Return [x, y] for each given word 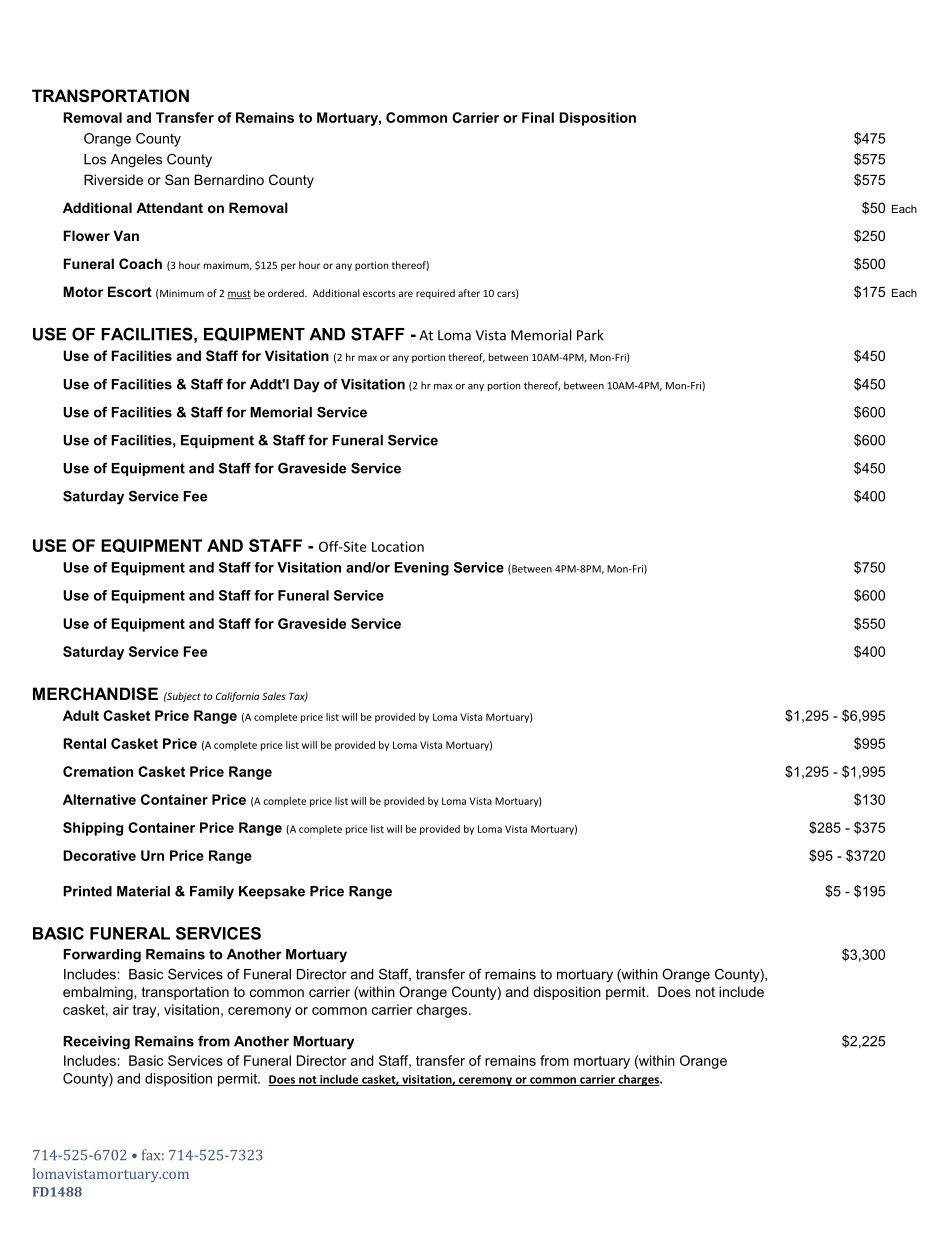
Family [212, 893]
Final [538, 117]
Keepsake [272, 892]
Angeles [136, 161]
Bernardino [229, 179]
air [121, 1009]
